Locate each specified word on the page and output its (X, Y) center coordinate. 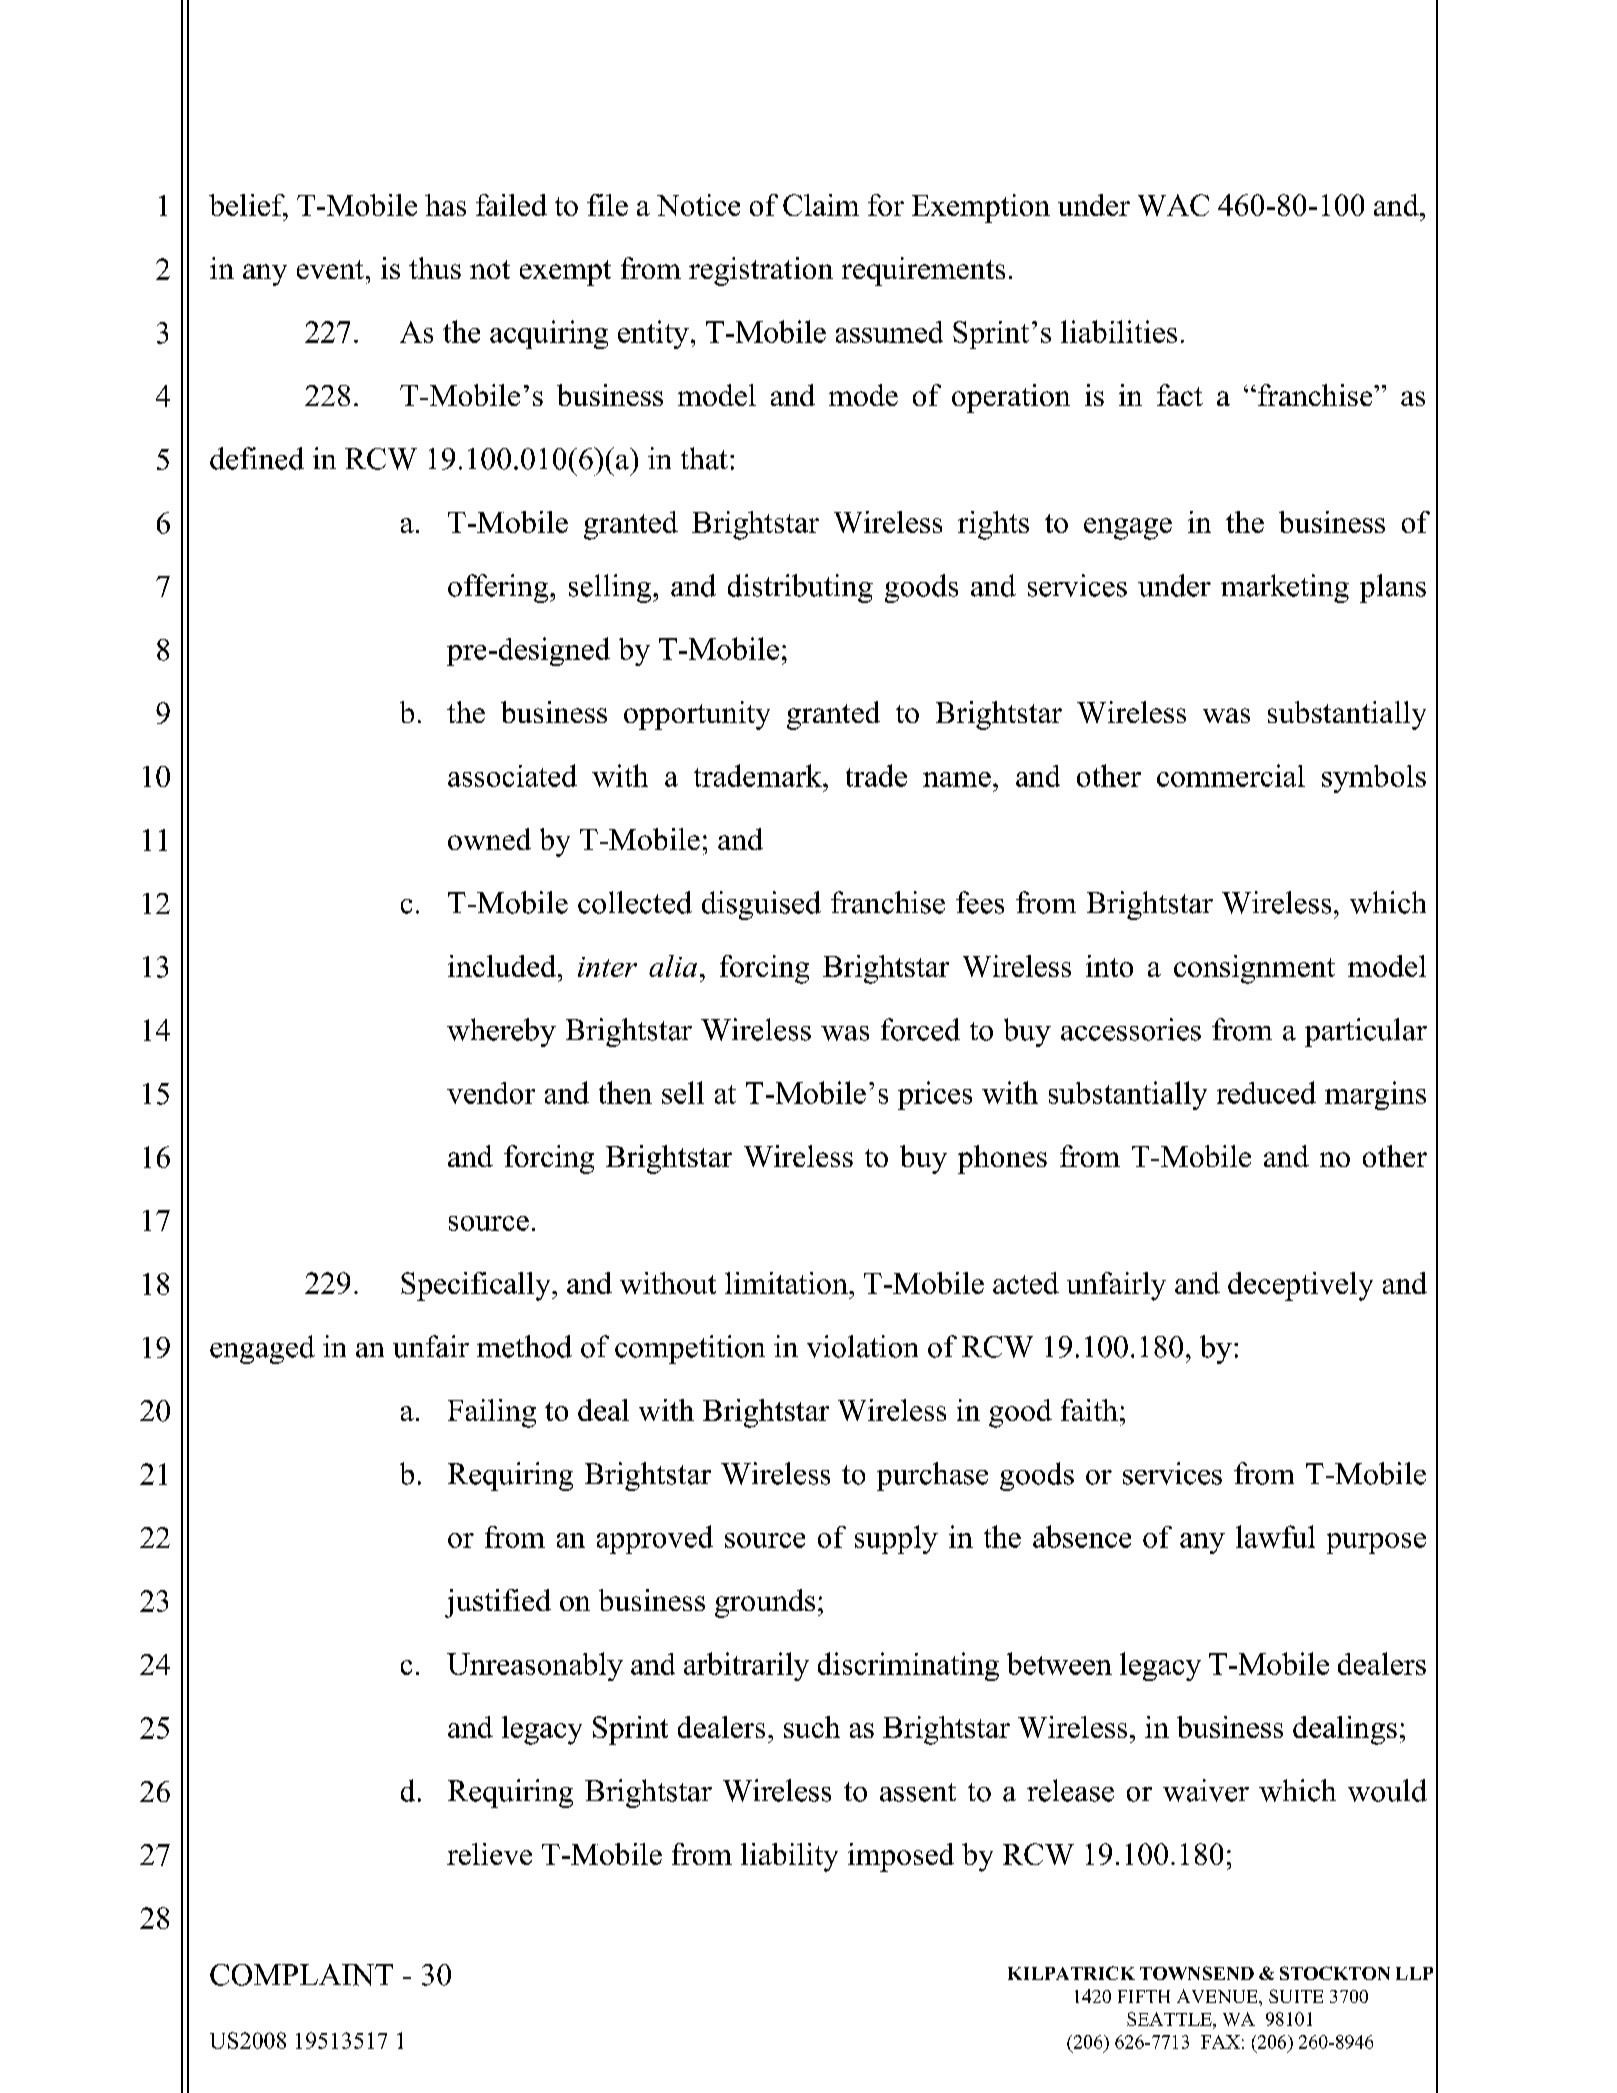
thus (435, 268)
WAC (1173, 205)
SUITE (1296, 1996)
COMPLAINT (301, 1975)
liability (789, 1857)
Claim (821, 205)
